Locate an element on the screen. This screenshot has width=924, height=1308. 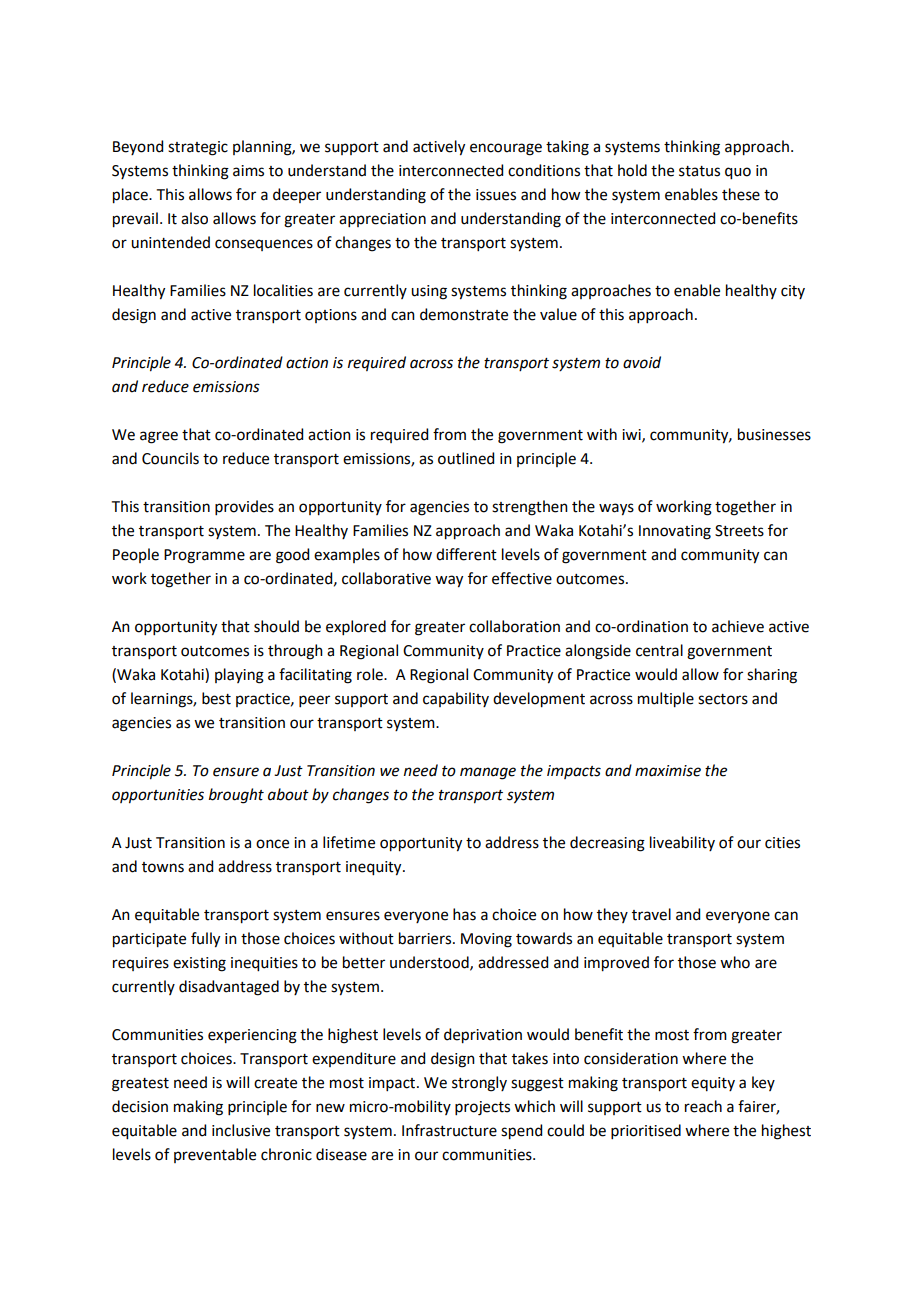
Infrastructure is located at coordinates (449, 1130).
